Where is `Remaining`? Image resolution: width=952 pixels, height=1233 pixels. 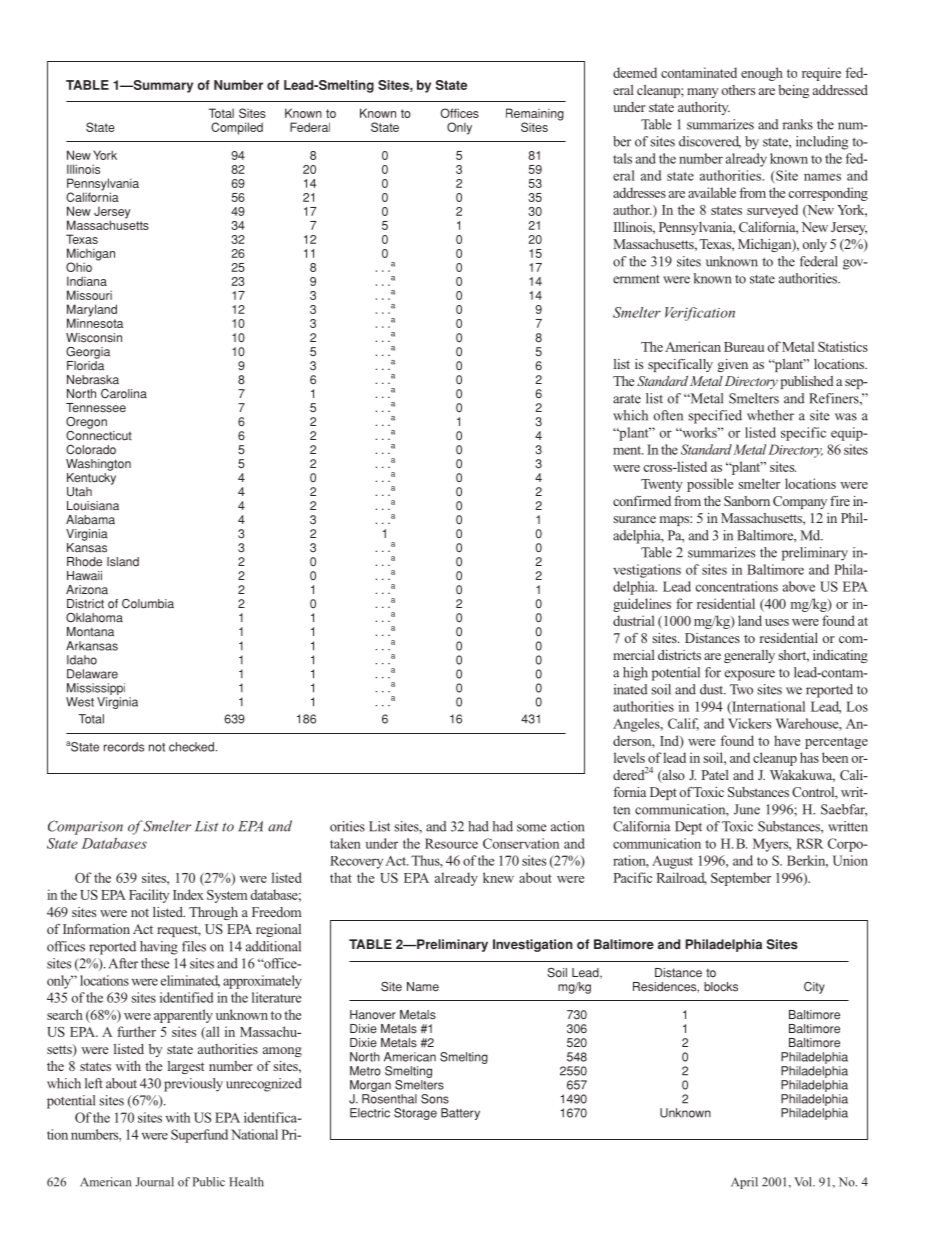
Remaining is located at coordinates (535, 115).
